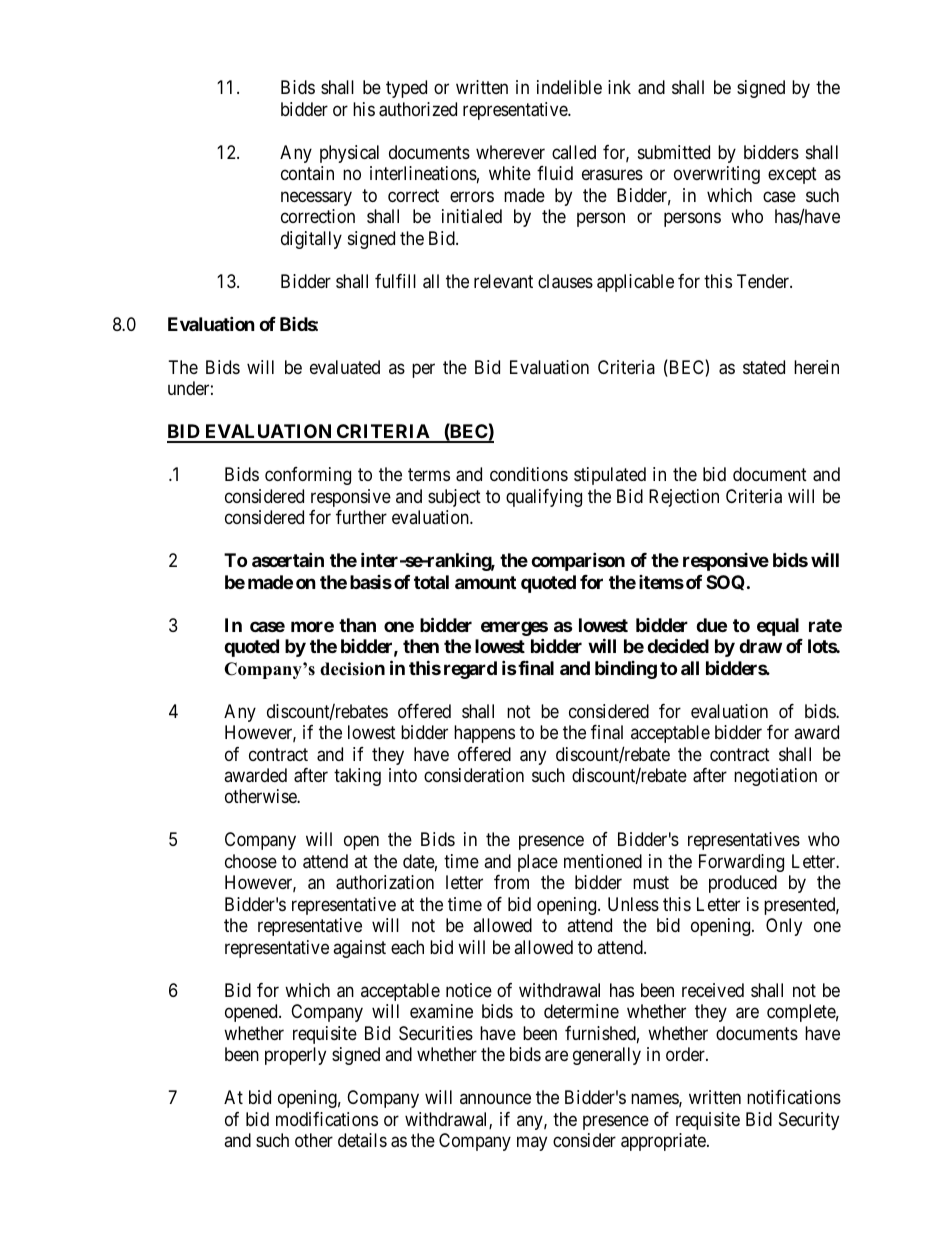  Describe the element at coordinates (778, 627) in the page. I see `equal` at that location.
